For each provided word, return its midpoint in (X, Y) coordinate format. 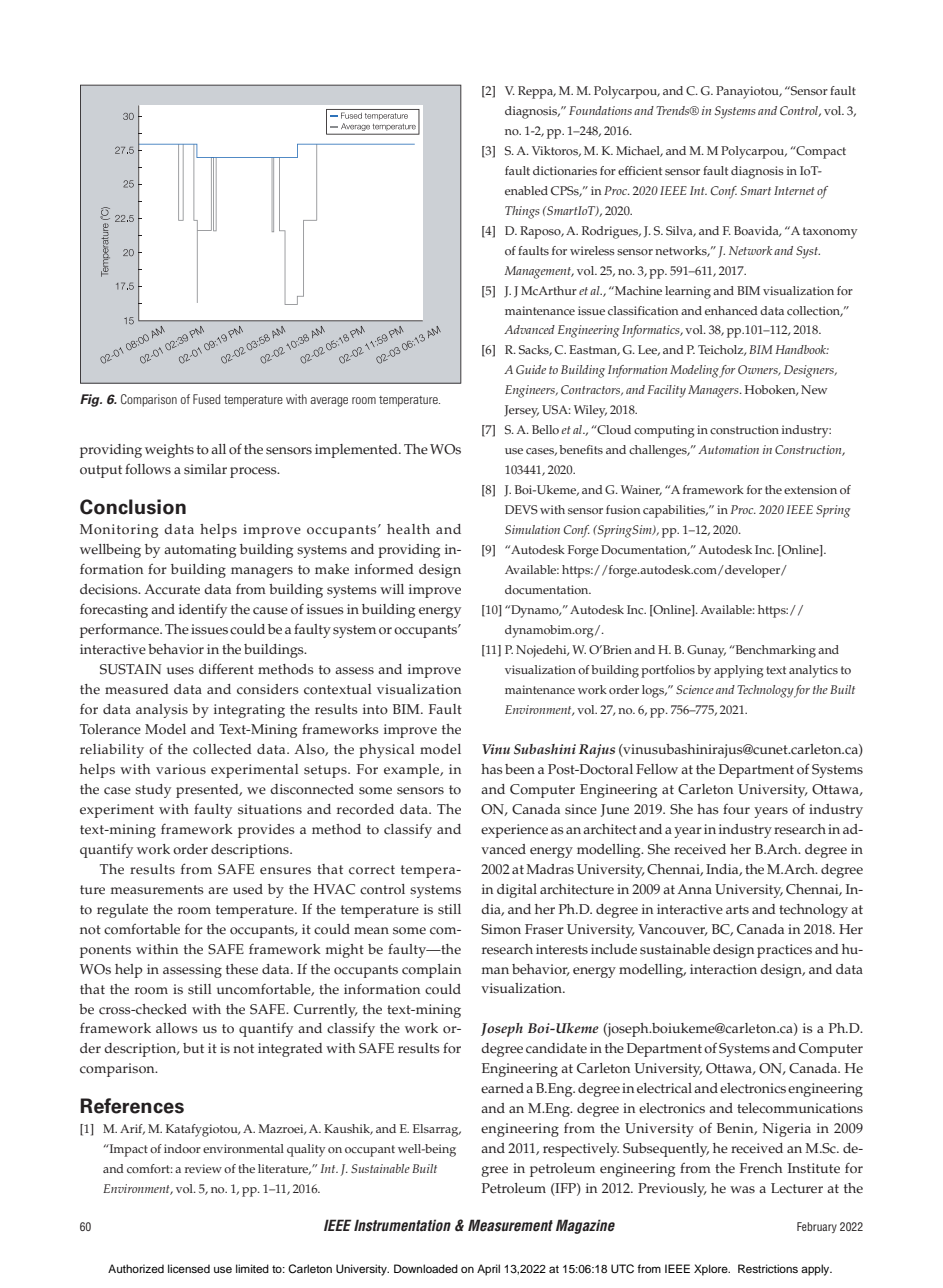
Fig (91, 400)
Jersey (521, 411)
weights (169, 451)
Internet (794, 190)
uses (180, 671)
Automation (728, 449)
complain (431, 971)
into (375, 709)
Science (695, 689)
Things (522, 212)
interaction (723, 969)
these (242, 969)
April (488, 1270)
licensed (189, 1268)
